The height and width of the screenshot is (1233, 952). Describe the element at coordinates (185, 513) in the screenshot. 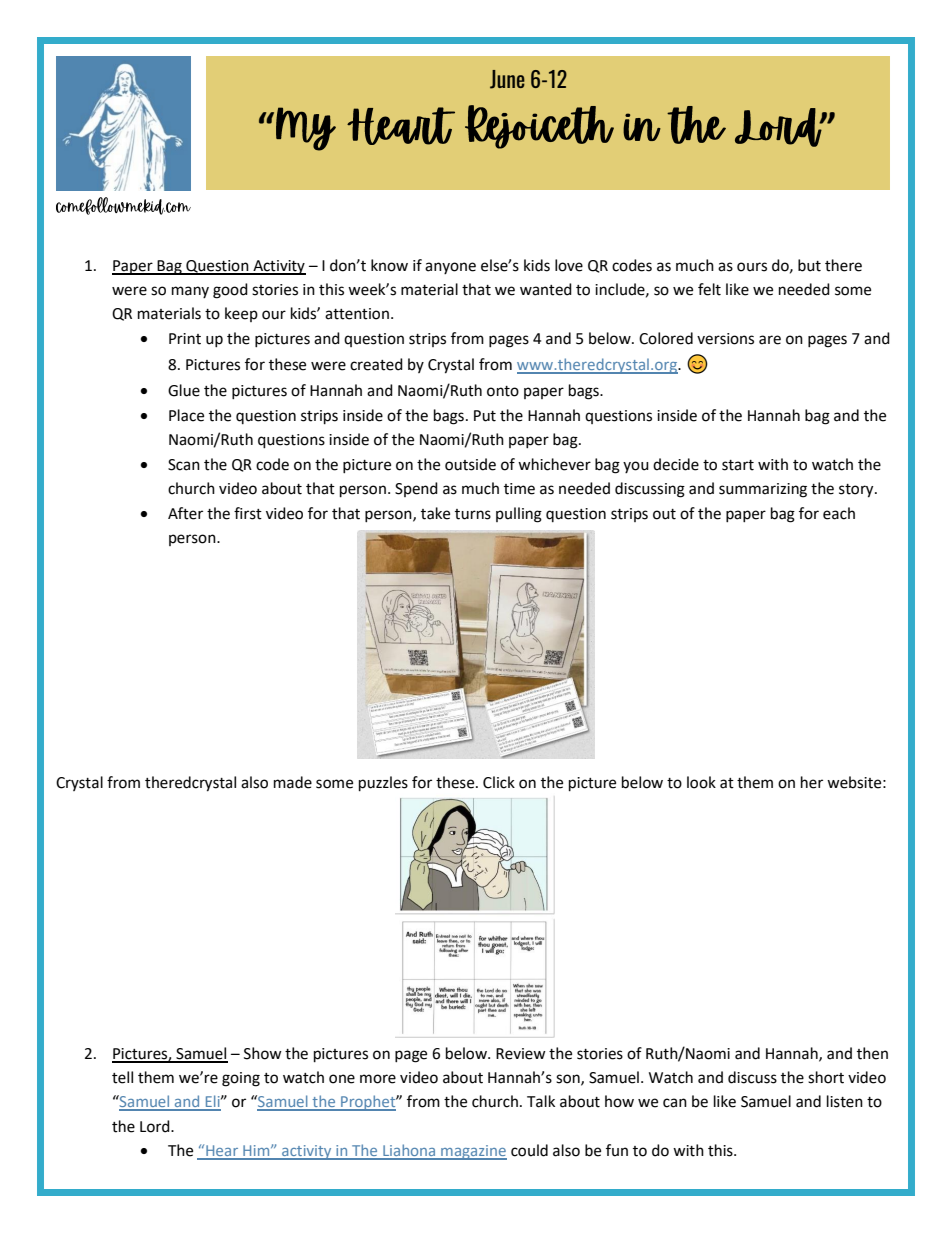

I see `After` at that location.
